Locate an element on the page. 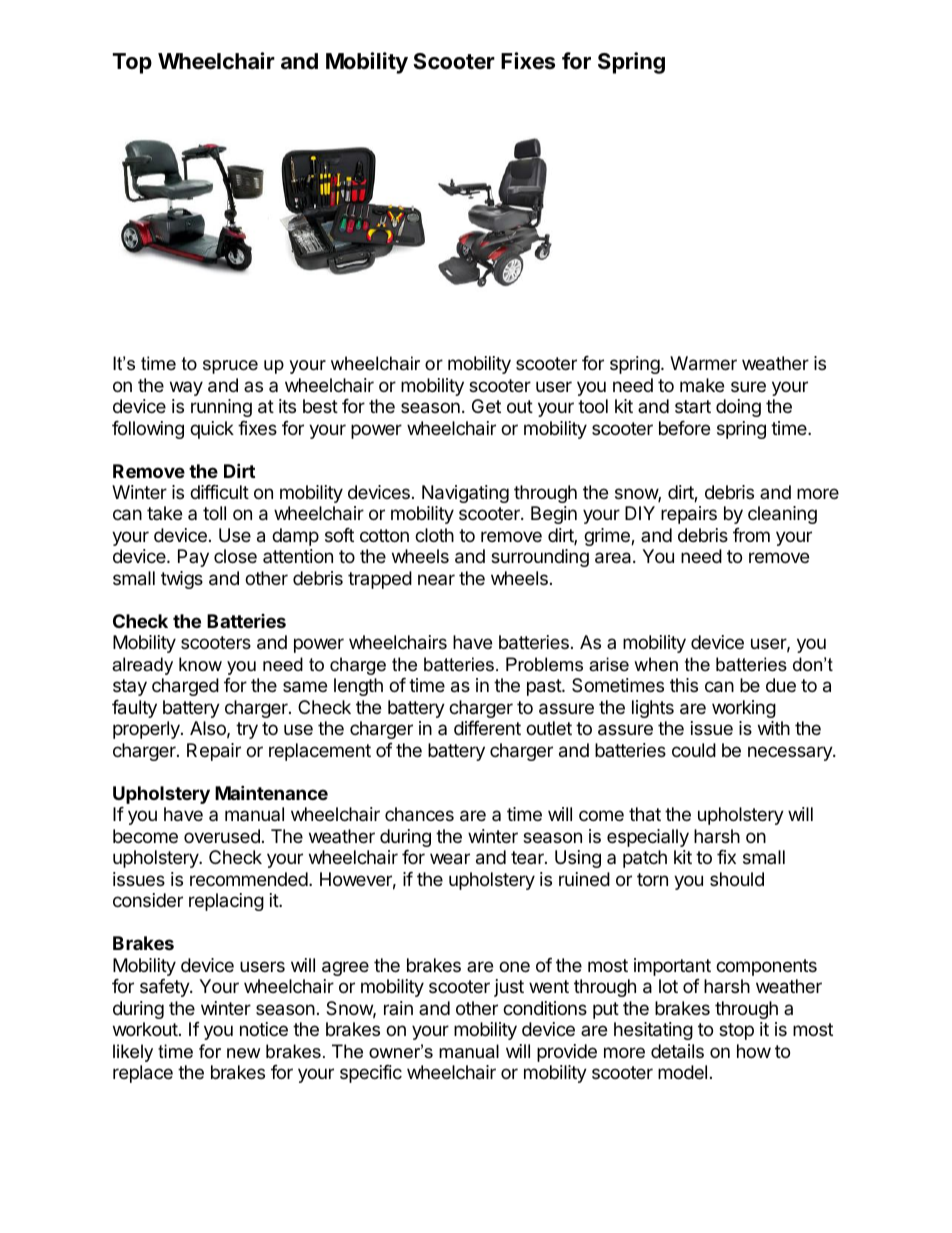 The height and width of the page is (1233, 952). near is located at coordinates (436, 579).
